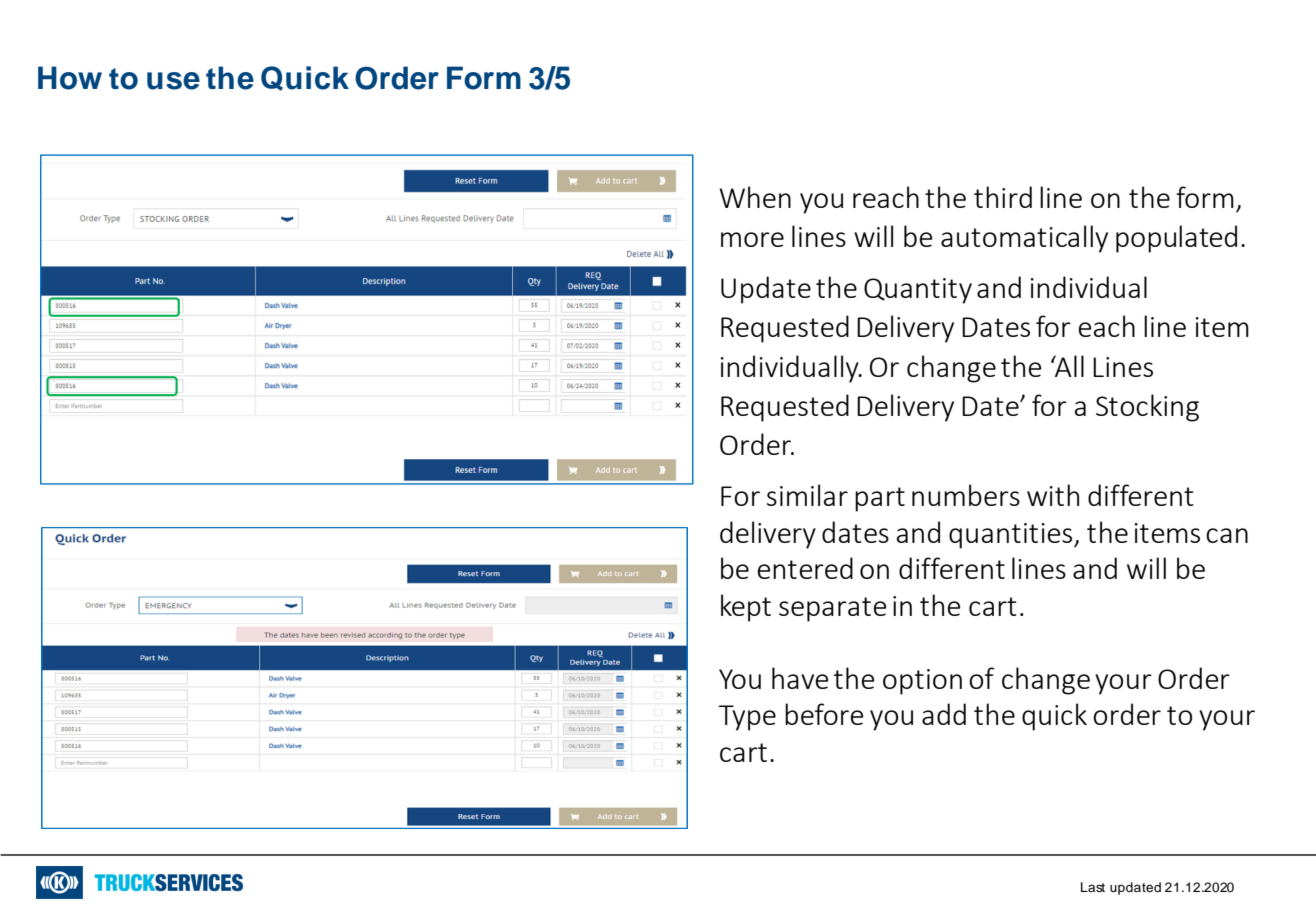  What do you see at coordinates (922, 682) in the screenshot?
I see `option` at bounding box center [922, 682].
